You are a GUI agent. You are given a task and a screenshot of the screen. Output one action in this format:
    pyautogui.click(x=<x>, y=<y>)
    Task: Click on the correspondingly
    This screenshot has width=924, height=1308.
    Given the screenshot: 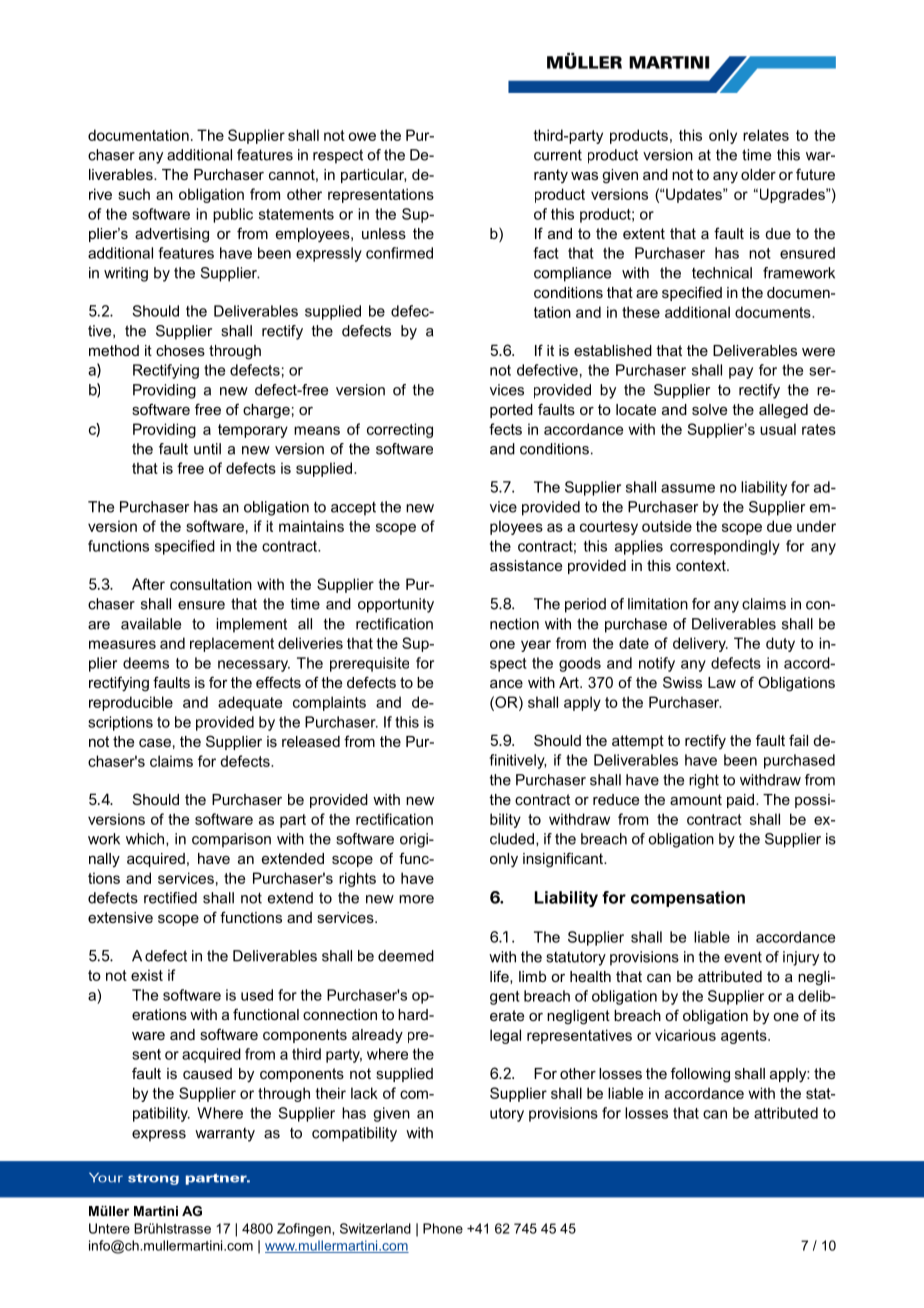 What is the action you would take?
    pyautogui.click(x=725, y=547)
